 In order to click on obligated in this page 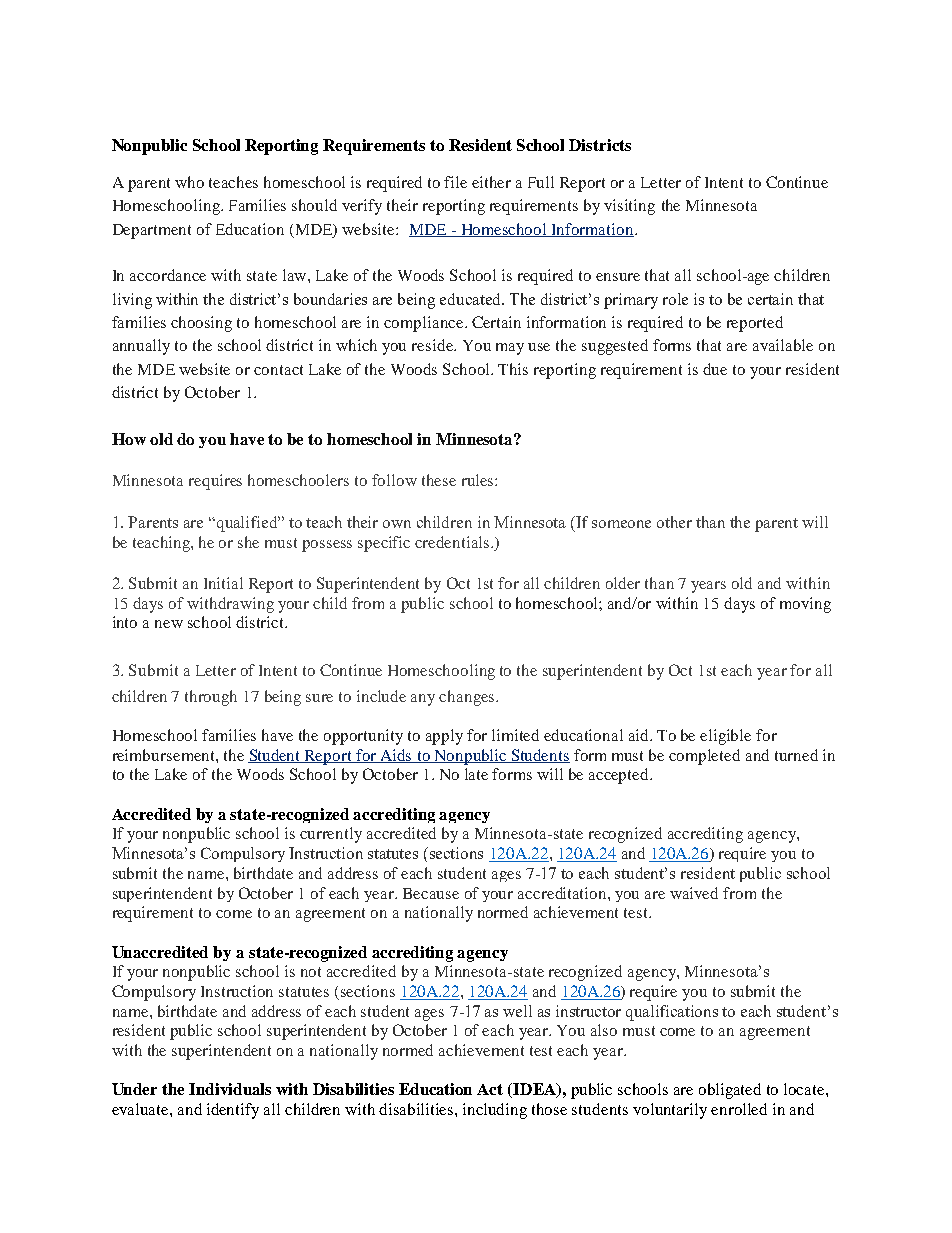, I will do `click(730, 1091)`.
